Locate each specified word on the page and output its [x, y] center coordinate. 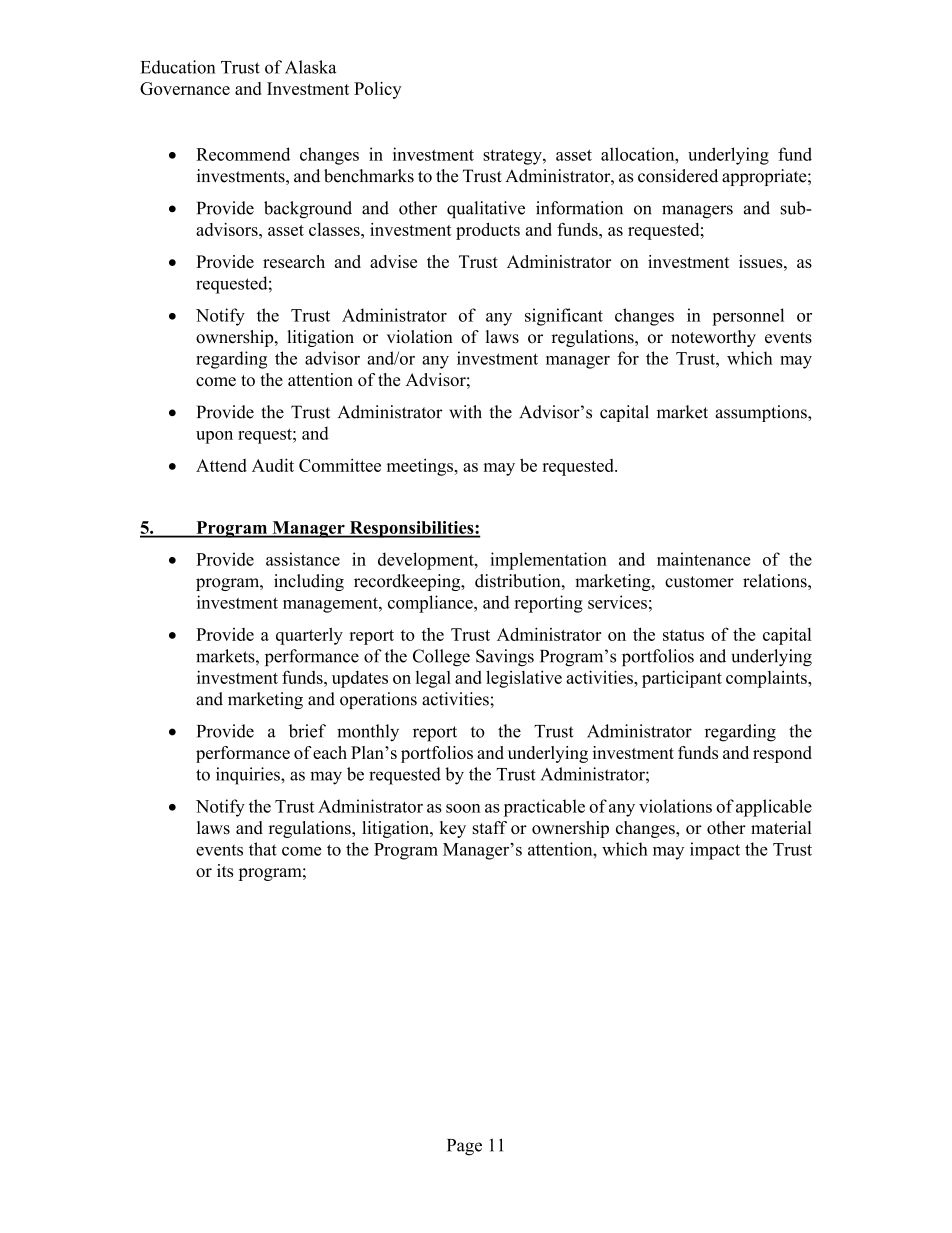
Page [464, 1147]
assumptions [762, 413]
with [465, 412]
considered [678, 176]
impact [715, 851]
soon [463, 808]
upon [214, 437]
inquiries [249, 776]
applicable [774, 808]
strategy [513, 157]
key [453, 829]
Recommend [243, 154]
